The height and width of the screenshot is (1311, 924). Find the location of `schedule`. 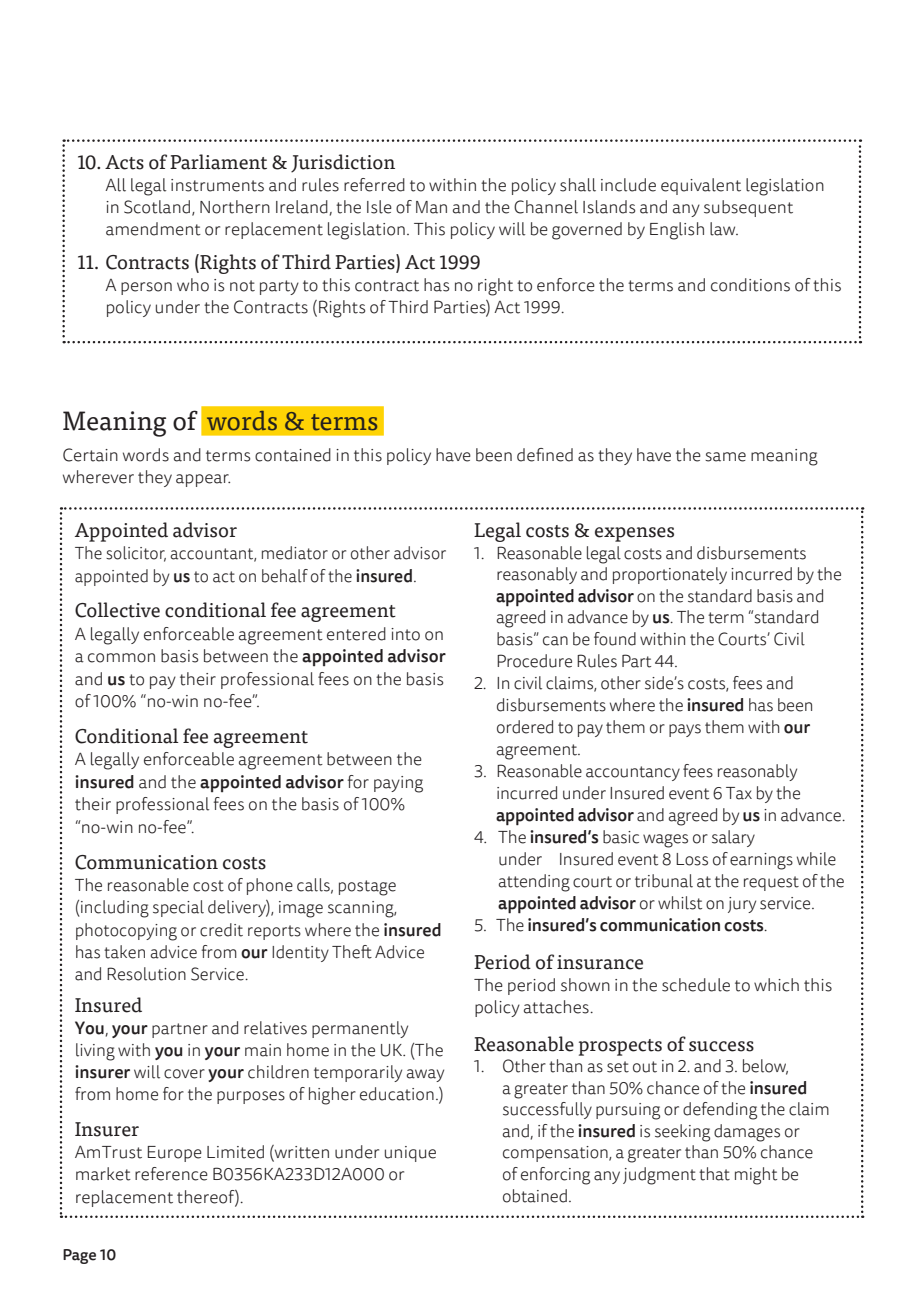

schedule is located at coordinates (696, 985).
